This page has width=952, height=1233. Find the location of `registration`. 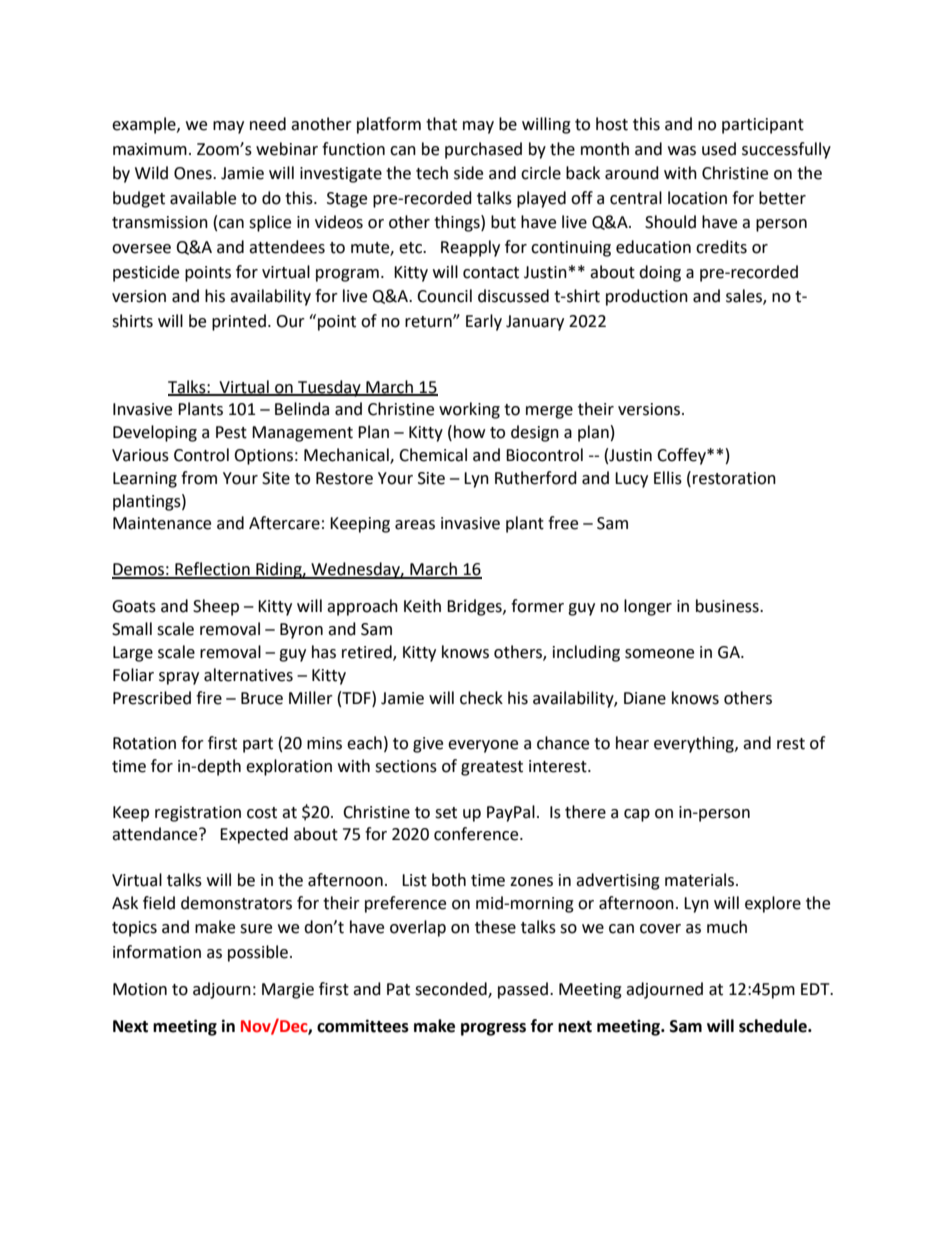

registration is located at coordinates (198, 814).
